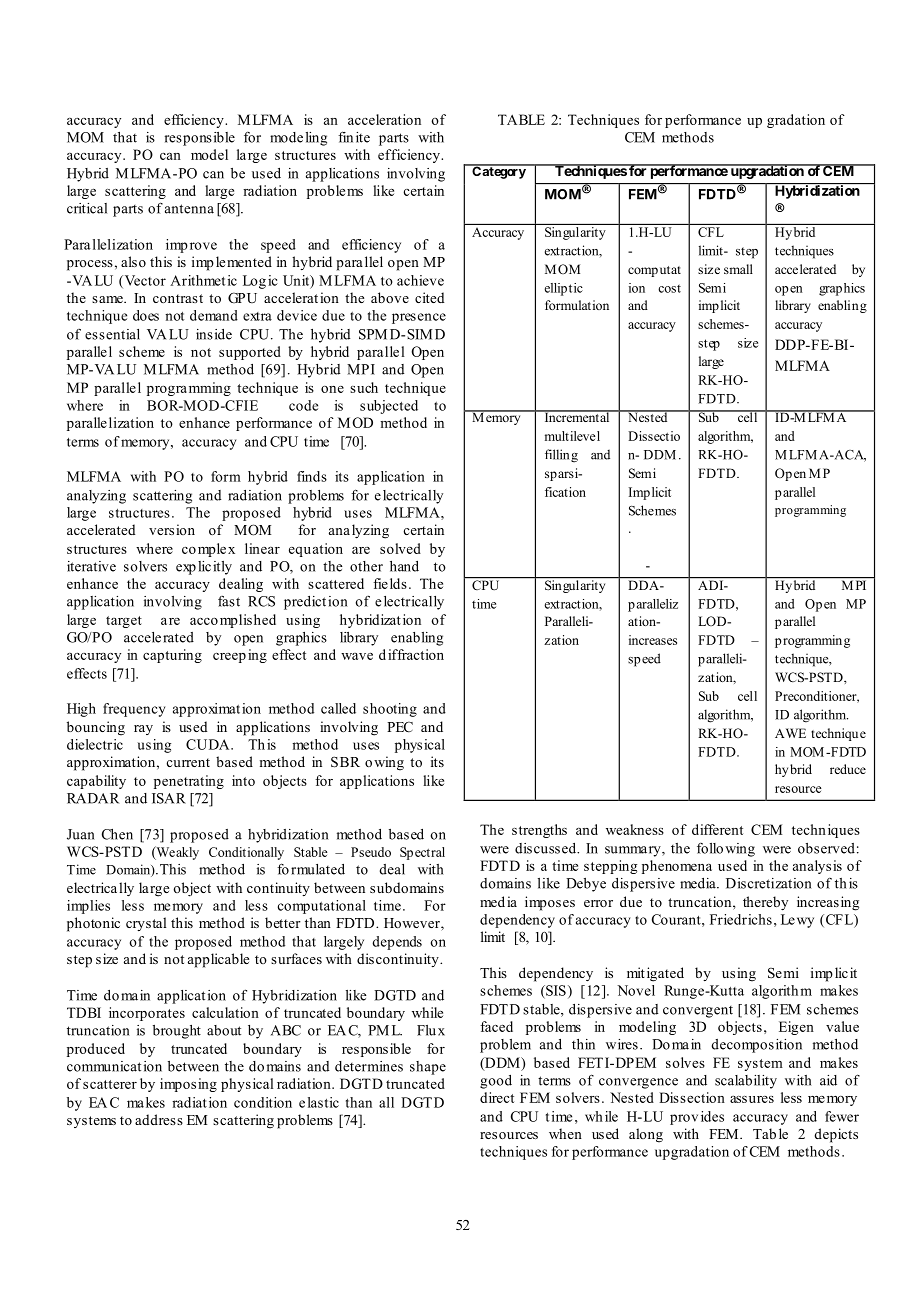  I want to click on different, so click(717, 829).
